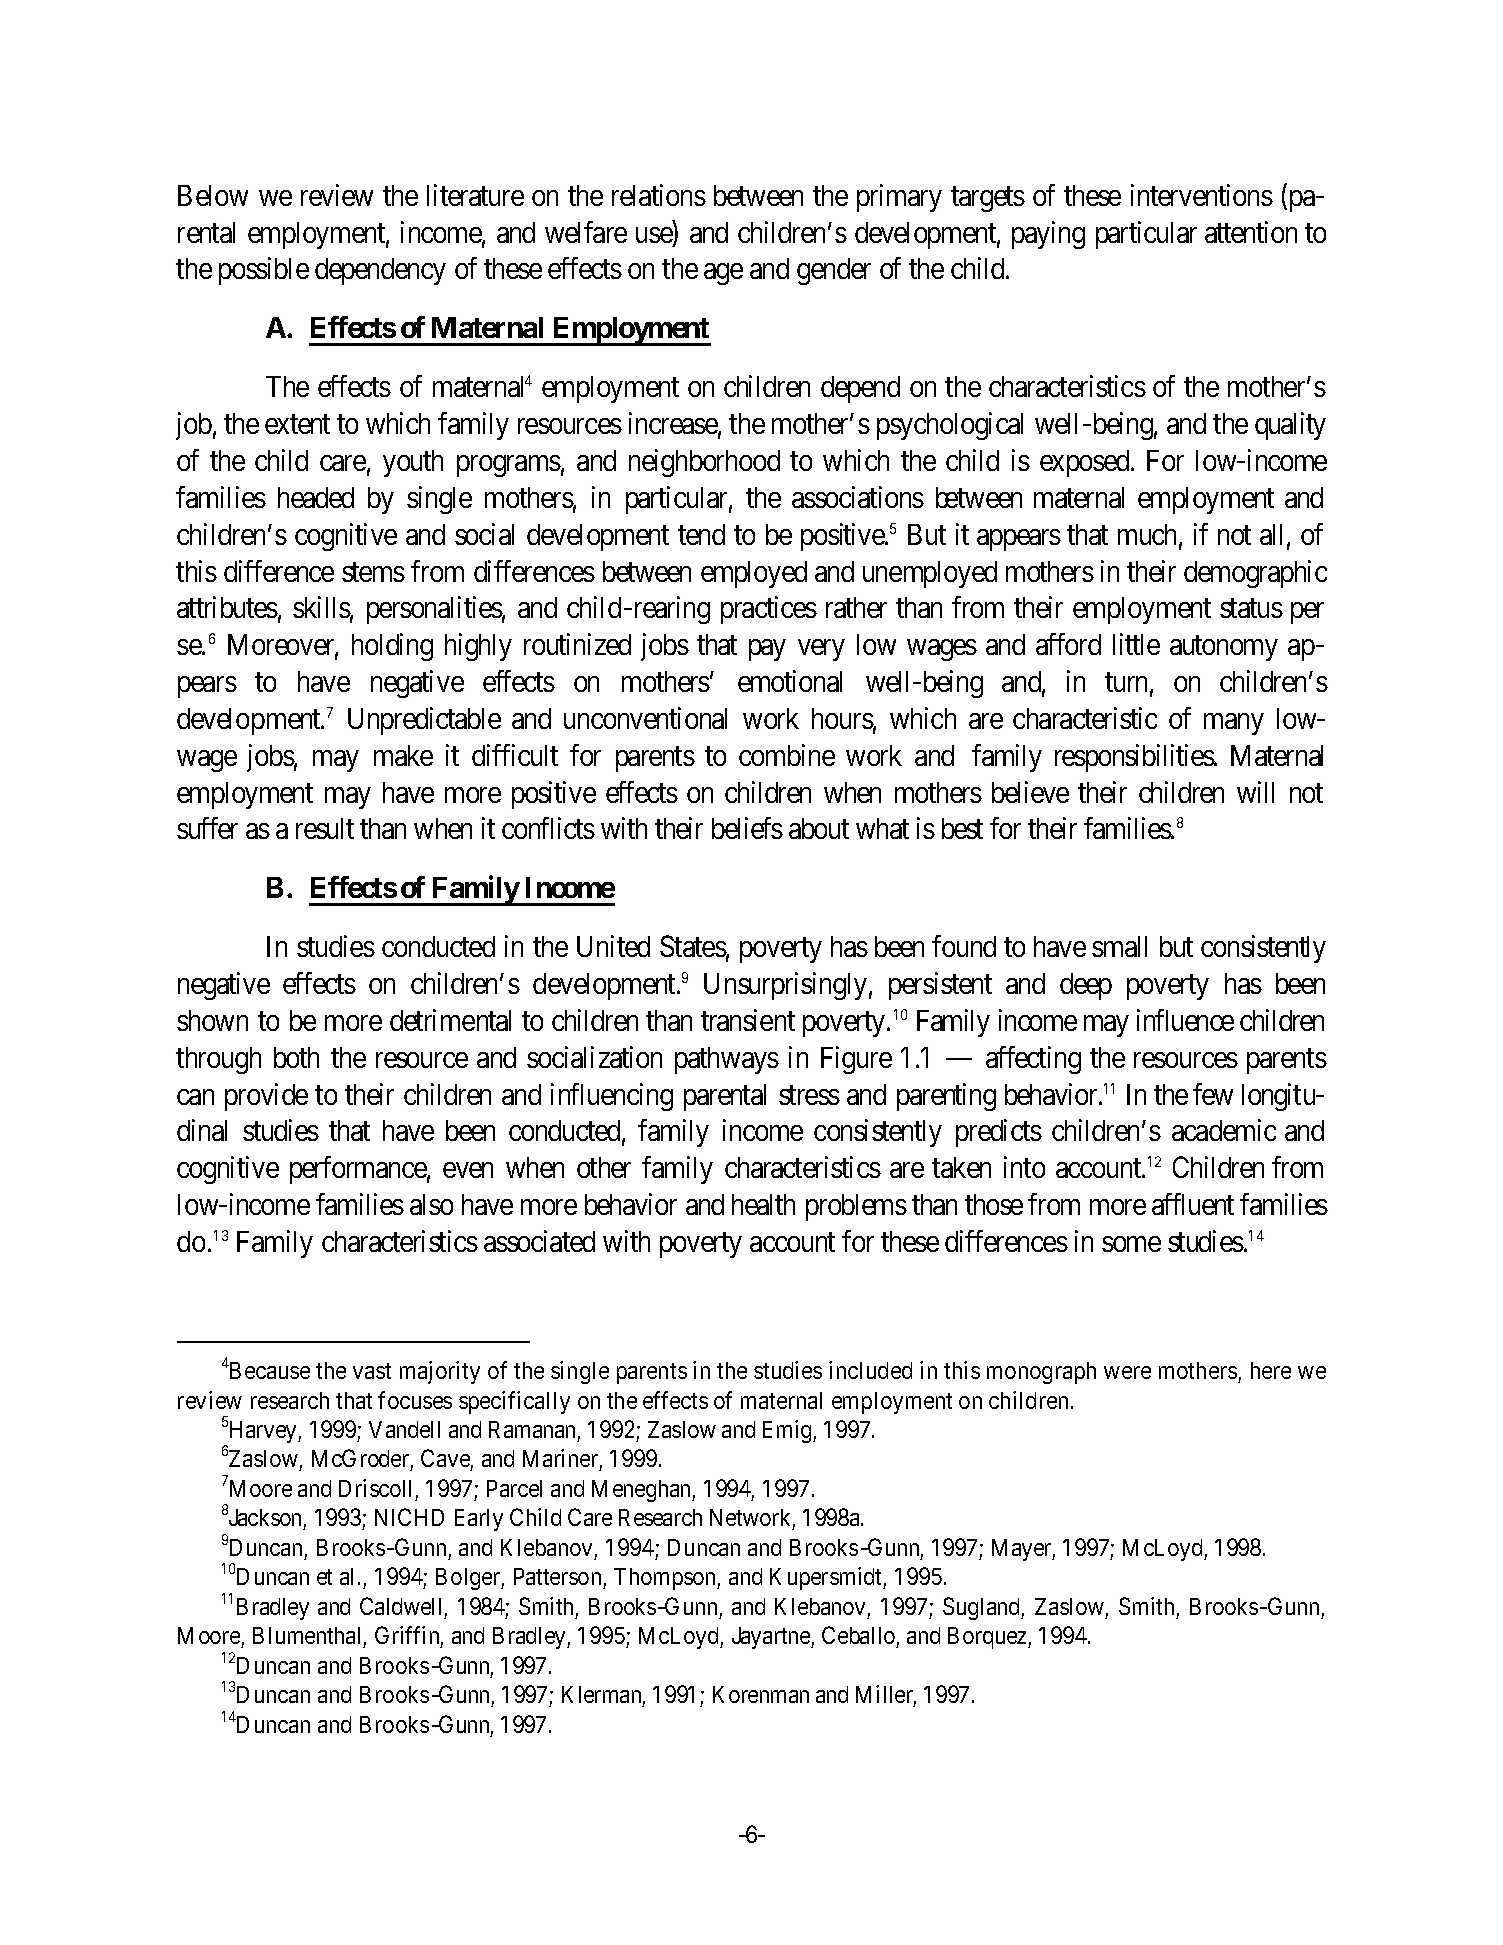 The image size is (1503, 1945). What do you see at coordinates (1193, 1204) in the document?
I see `affluent` at bounding box center [1193, 1204].
